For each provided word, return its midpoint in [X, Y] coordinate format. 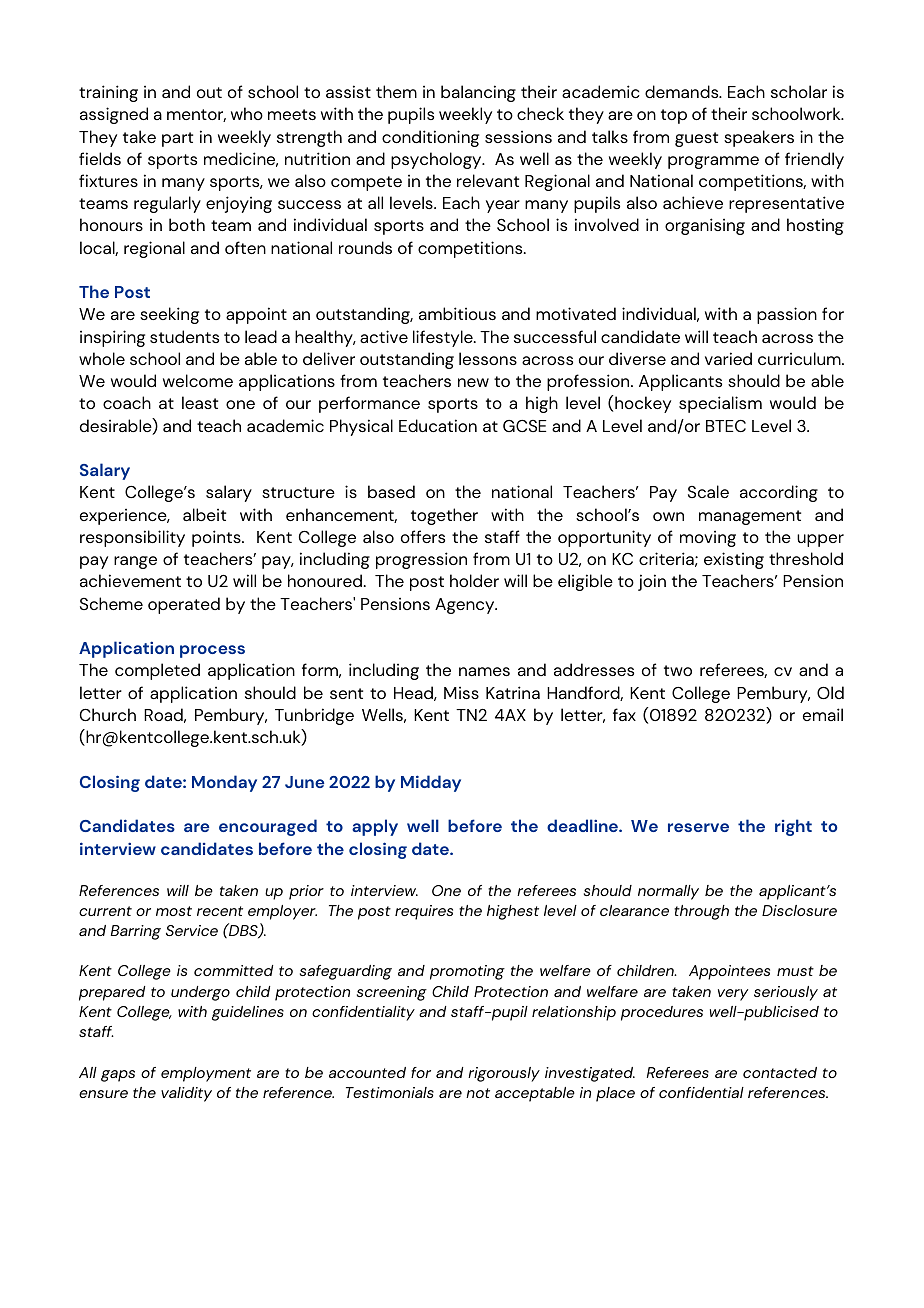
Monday [224, 783]
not [478, 1093]
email [823, 714]
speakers [759, 138]
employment [206, 1074]
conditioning [430, 138]
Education [438, 425]
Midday [431, 783]
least [200, 402]
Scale [708, 491]
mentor [196, 115]
